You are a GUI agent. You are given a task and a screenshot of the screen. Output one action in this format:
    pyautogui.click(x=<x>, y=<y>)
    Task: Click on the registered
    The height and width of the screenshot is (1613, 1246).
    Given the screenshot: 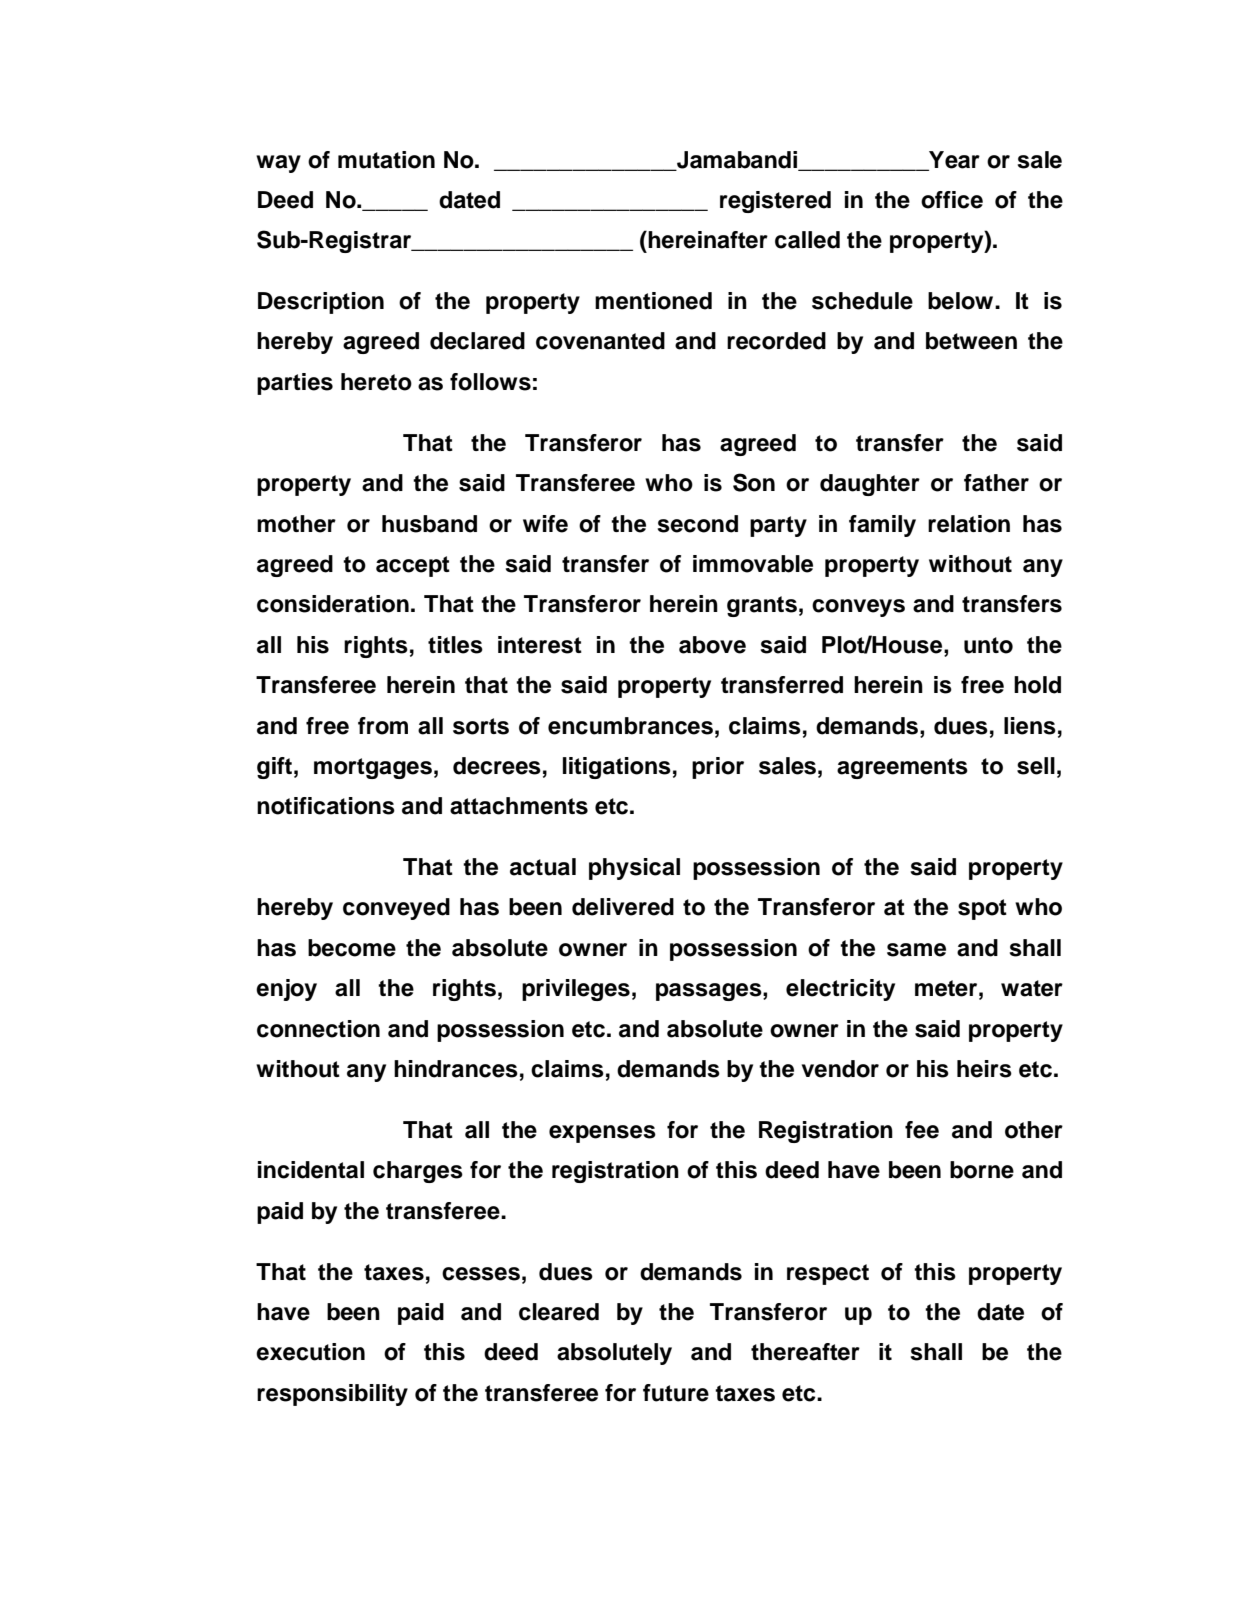 What is the action you would take?
    pyautogui.click(x=775, y=202)
